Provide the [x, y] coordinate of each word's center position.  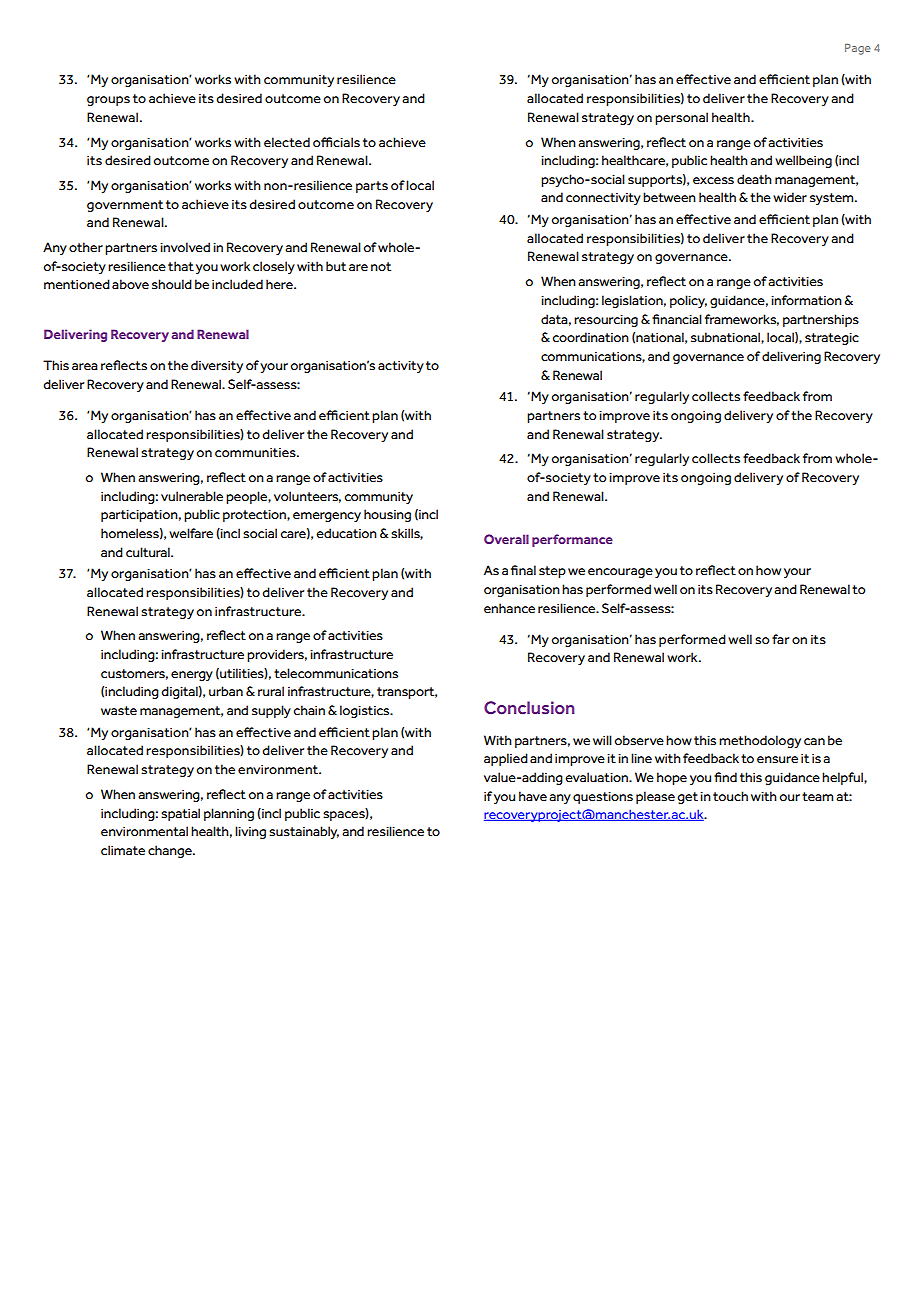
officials [336, 142]
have [533, 796]
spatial [180, 814]
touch [730, 796]
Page [858, 49]
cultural [149, 552]
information [806, 300]
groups [108, 101]
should [172, 284]
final [523, 570]
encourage [620, 573]
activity [401, 367]
